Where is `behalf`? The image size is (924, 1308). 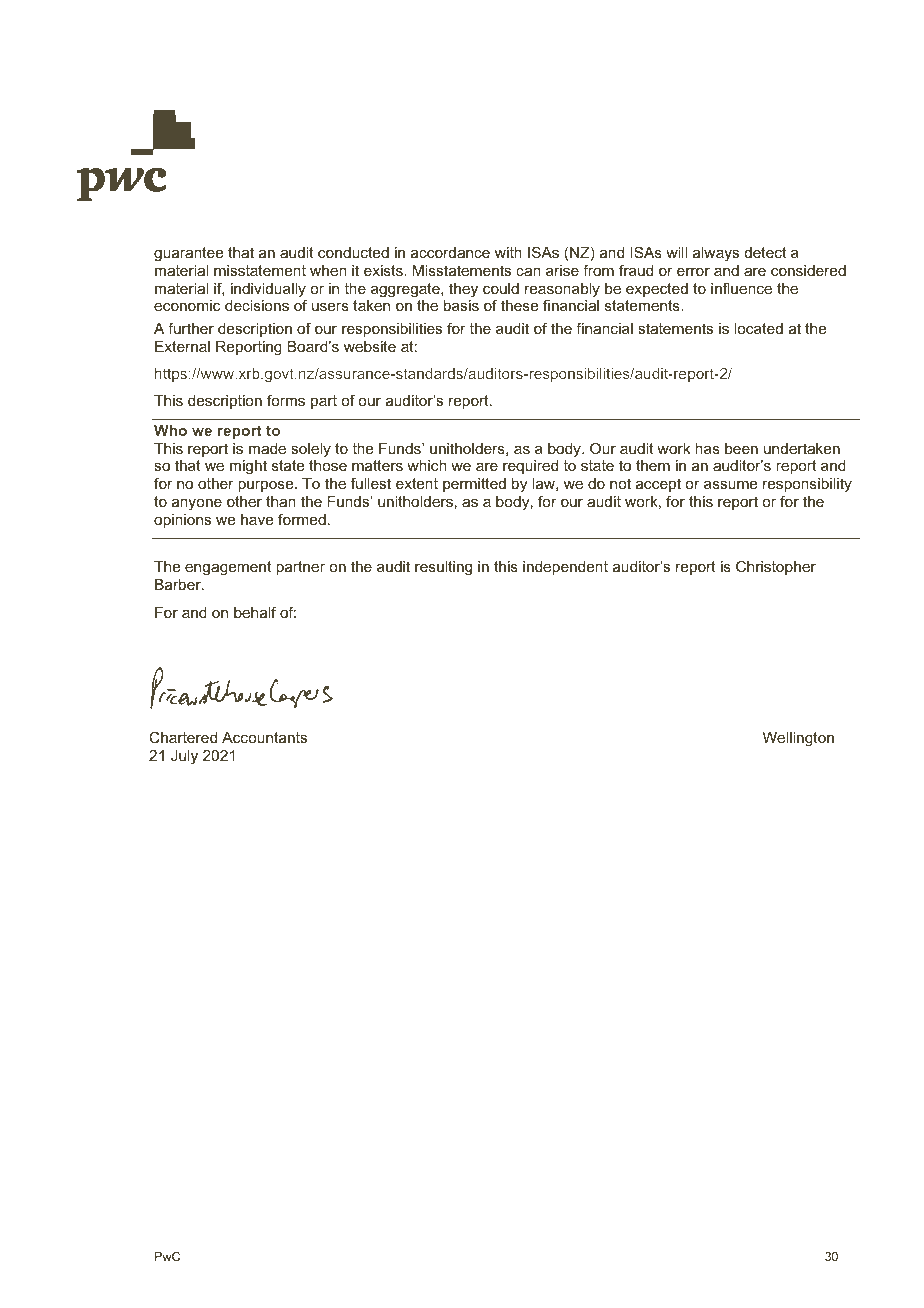 behalf is located at coordinates (255, 612).
